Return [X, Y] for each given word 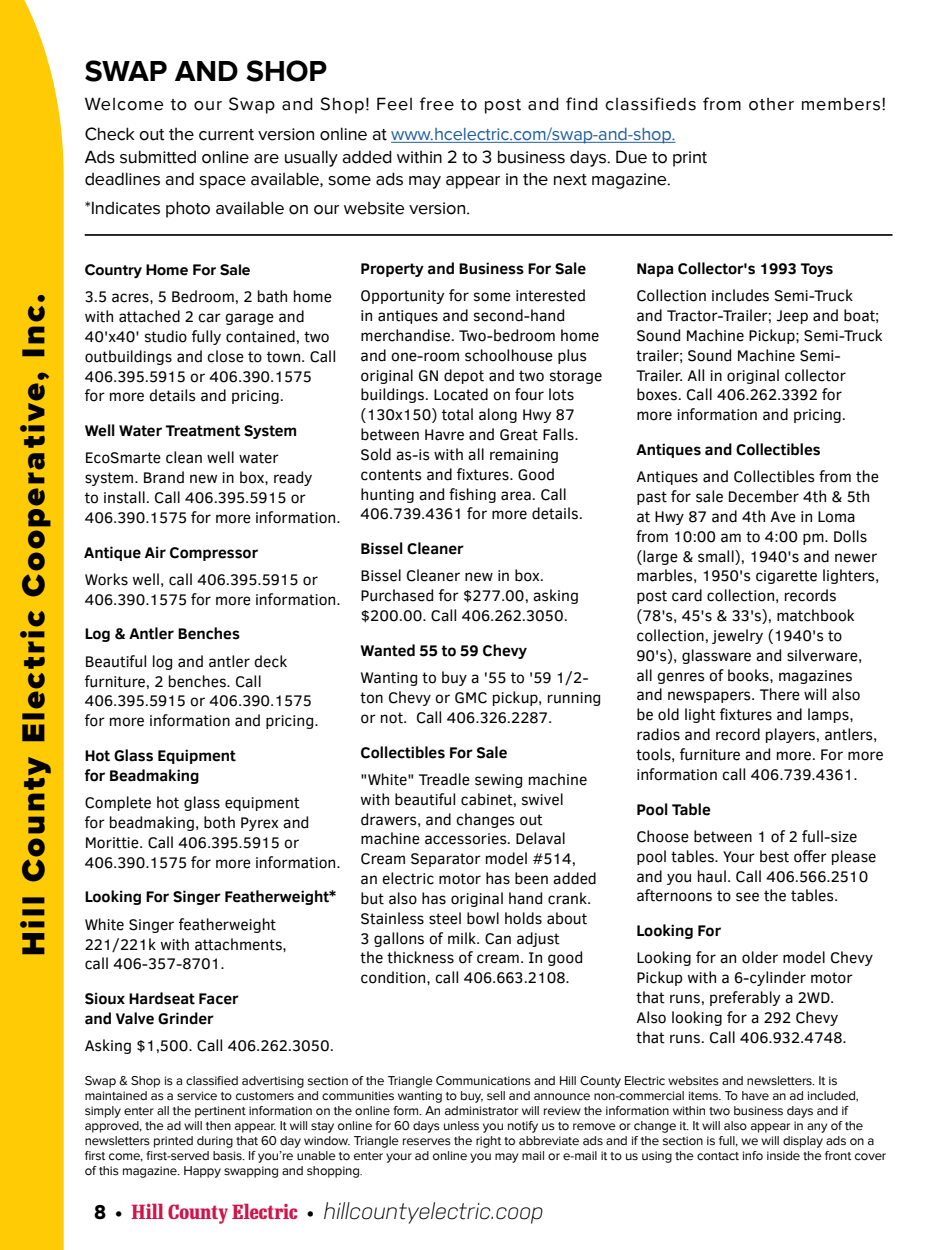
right [488, 1142]
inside [783, 1156]
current [226, 135]
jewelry [737, 636]
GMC [471, 698]
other [771, 104]
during [215, 1142]
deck [270, 661]
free [437, 104]
